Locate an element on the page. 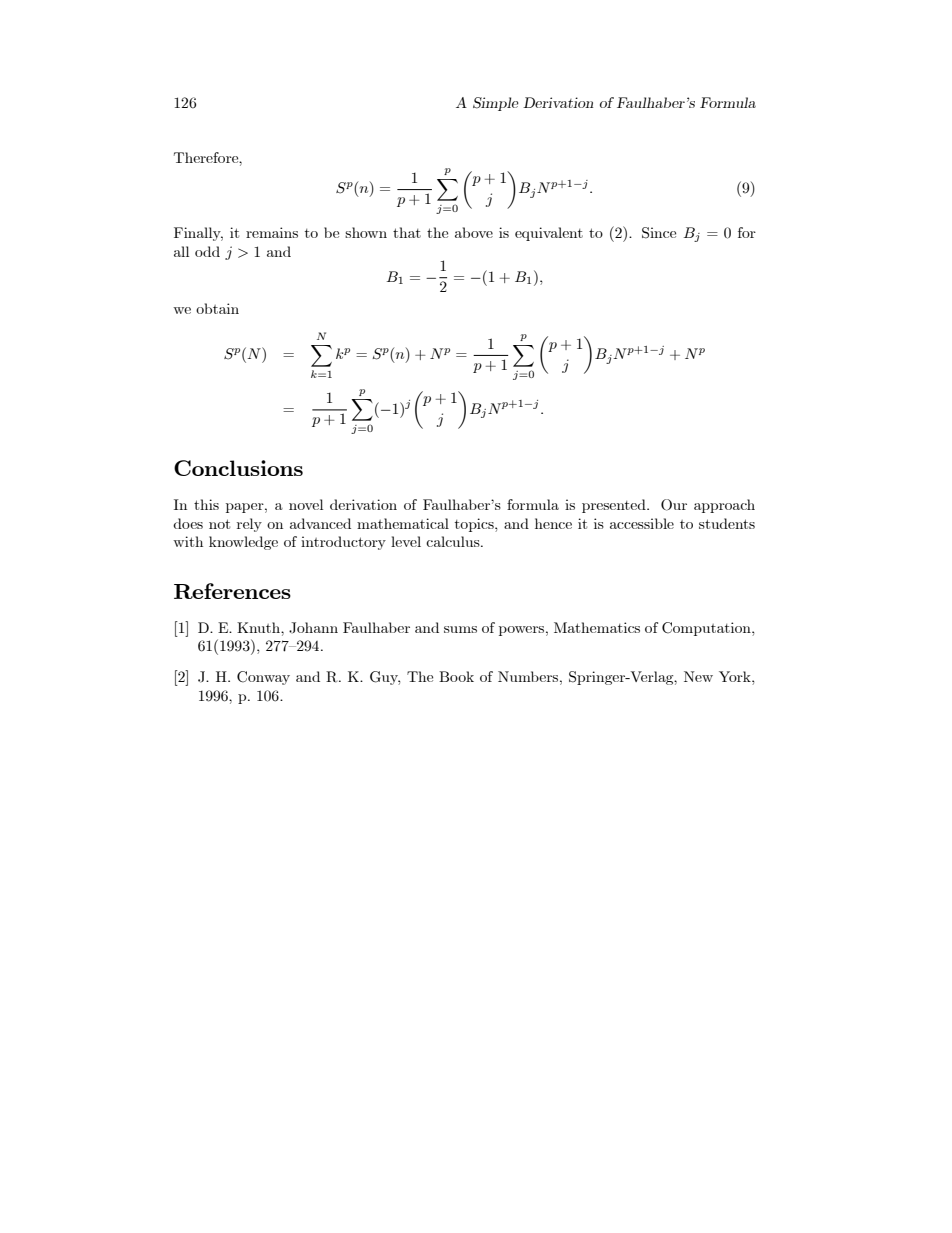 This page has height=1233, width=952. remains is located at coordinates (272, 232).
